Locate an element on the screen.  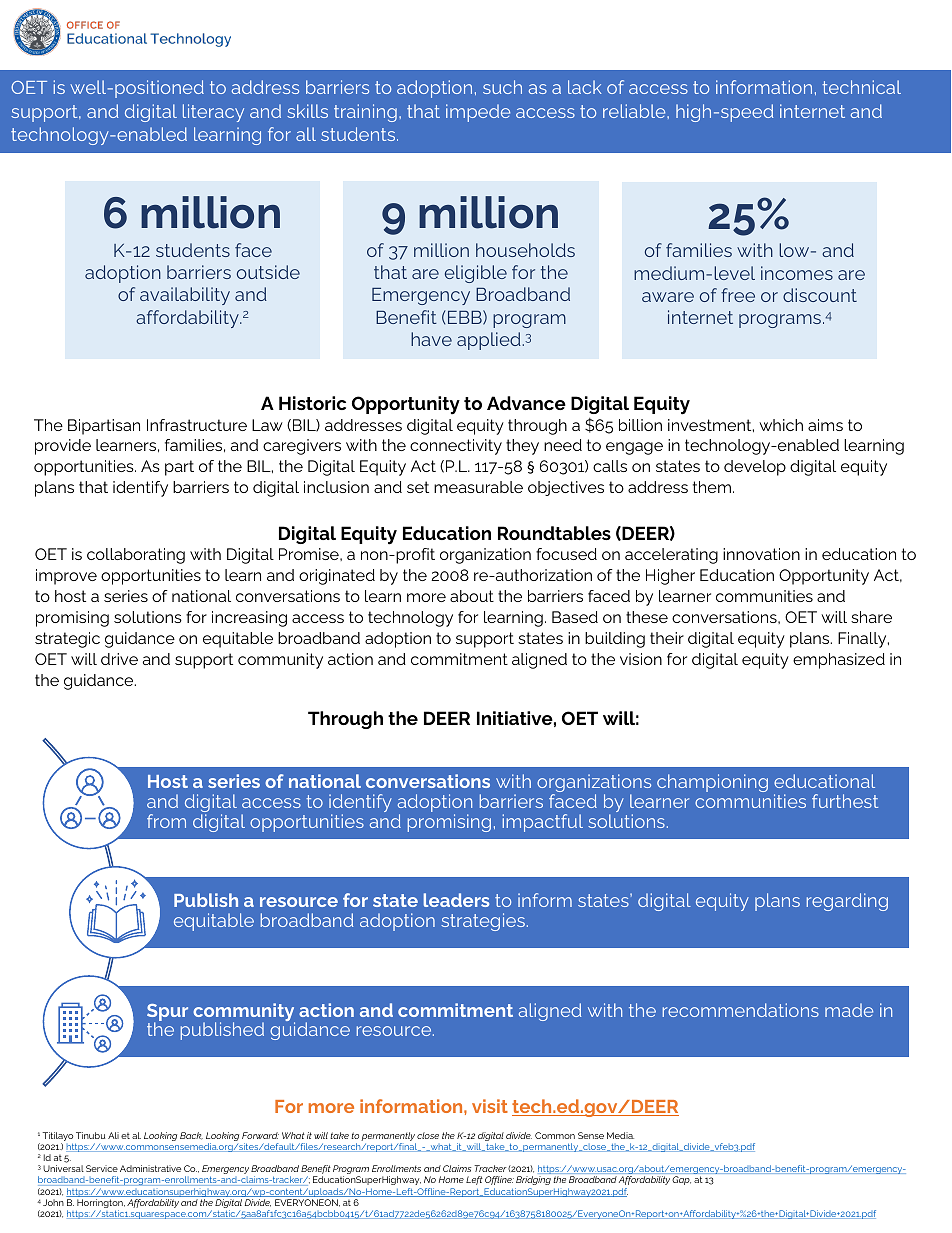
Bridging is located at coordinates (533, 1182).
